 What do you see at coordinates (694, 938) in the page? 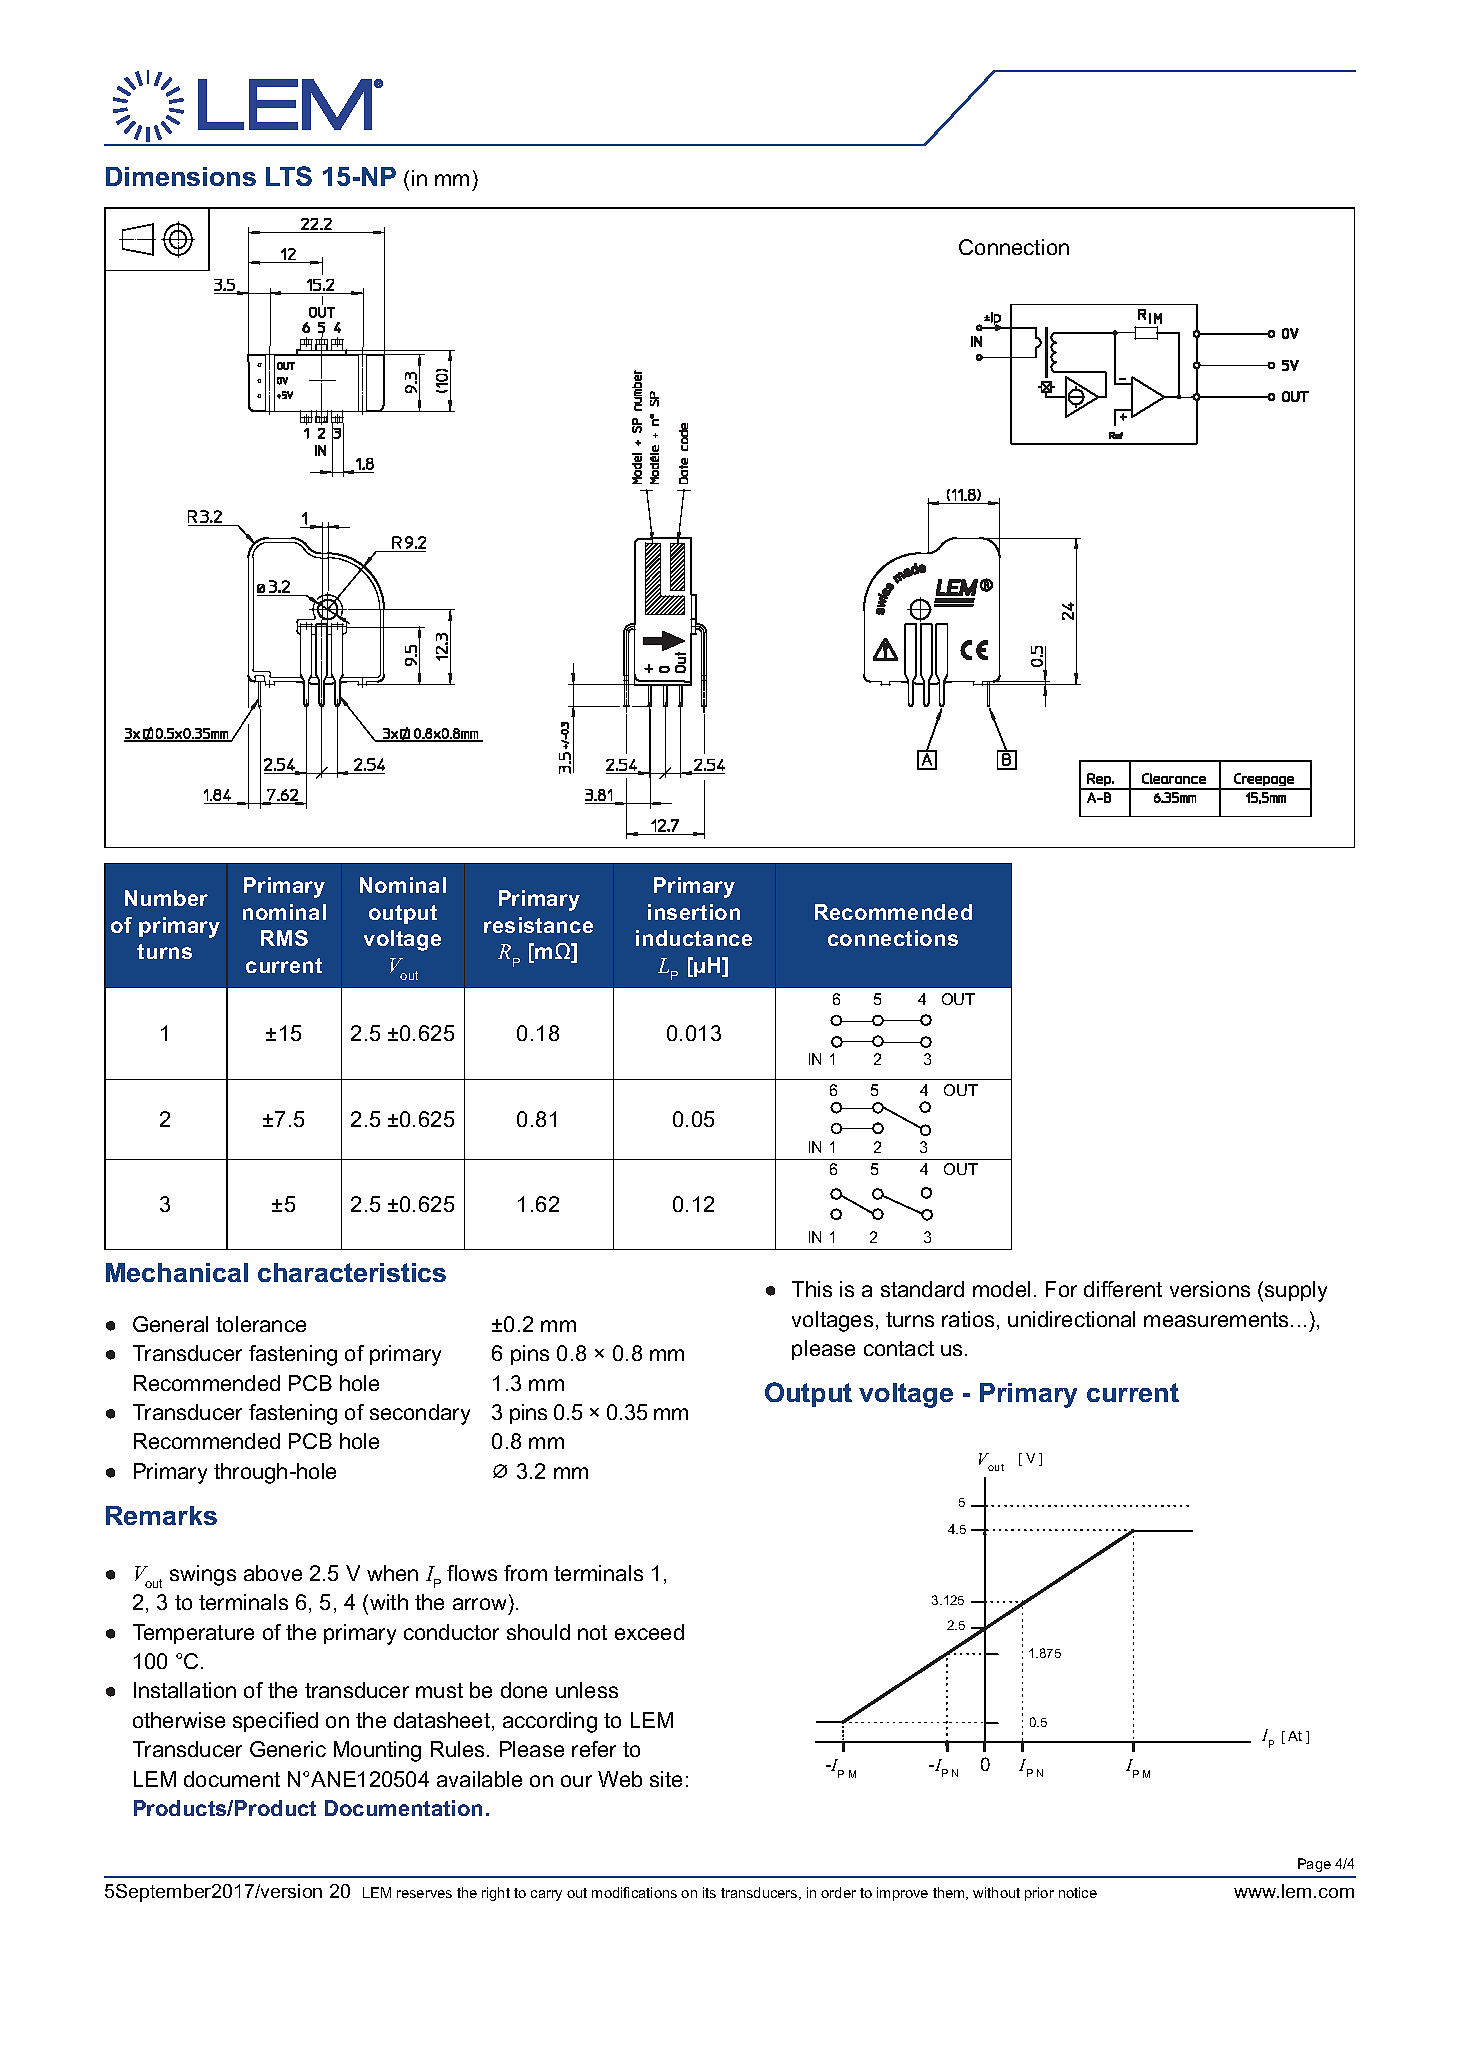
I see `inductance` at bounding box center [694, 938].
